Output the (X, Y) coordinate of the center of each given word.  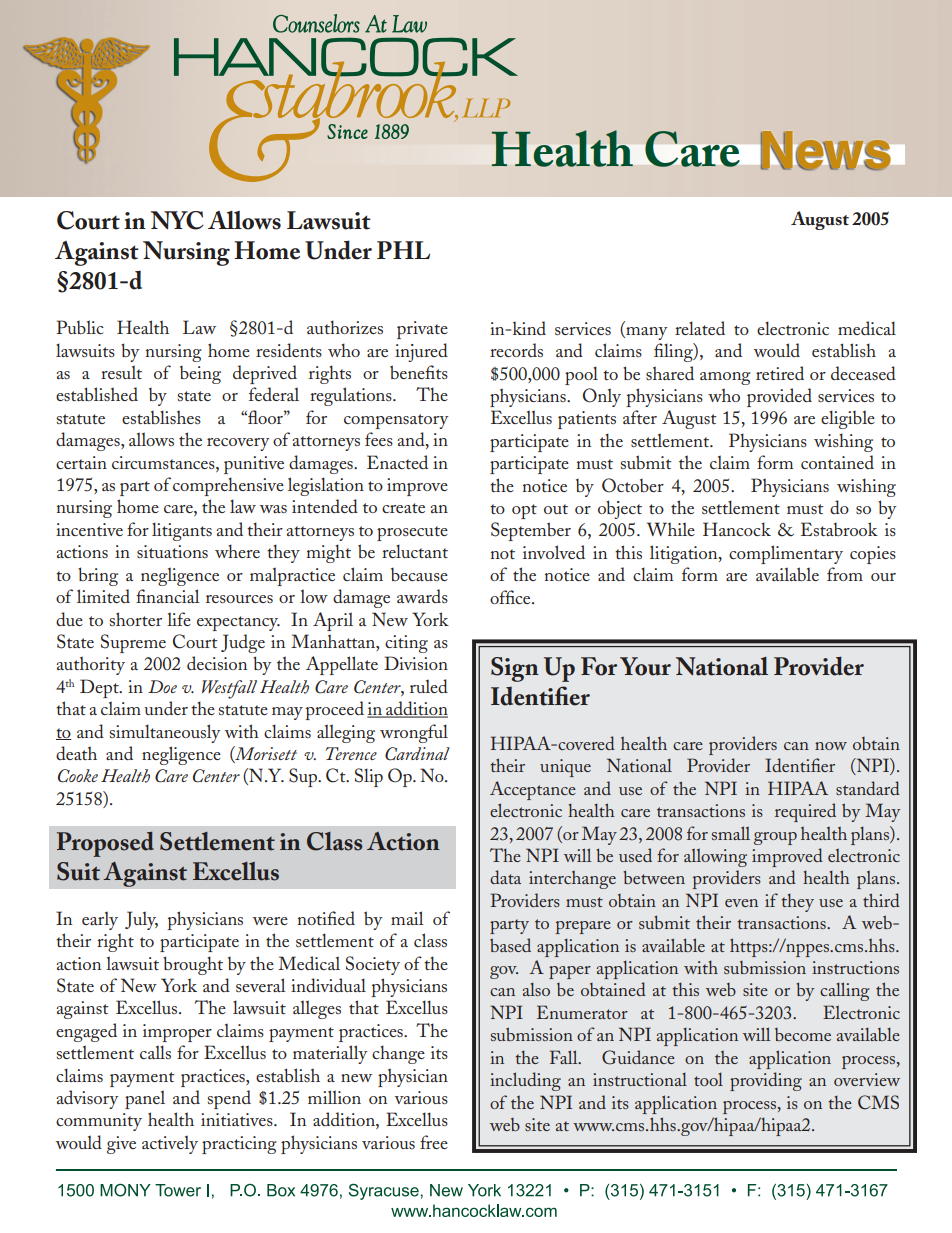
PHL (403, 250)
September (531, 531)
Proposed (105, 844)
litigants (182, 531)
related (700, 328)
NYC (177, 220)
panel (145, 1099)
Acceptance (533, 790)
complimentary (786, 554)
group (775, 838)
